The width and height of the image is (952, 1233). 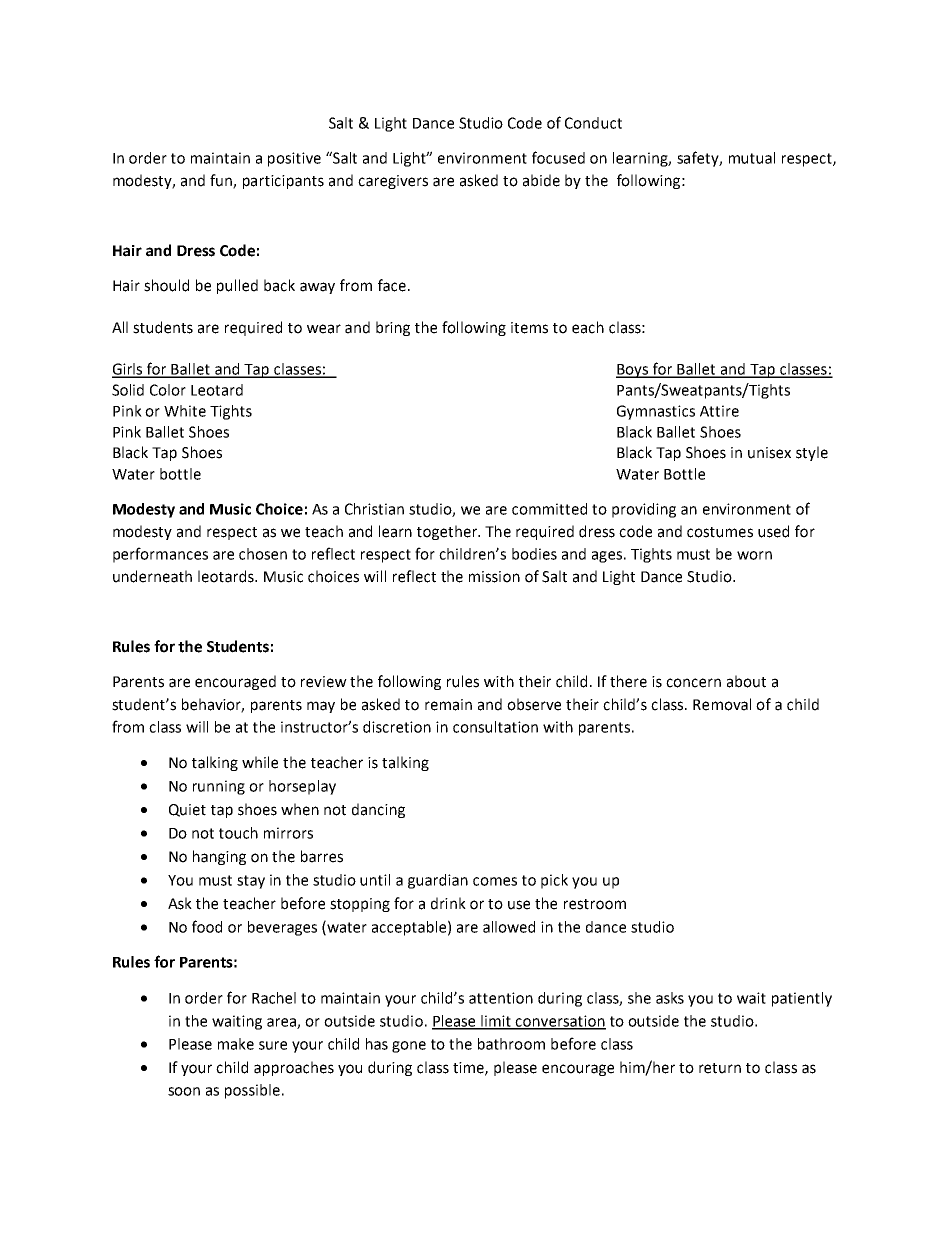 I want to click on comes, so click(x=495, y=881).
